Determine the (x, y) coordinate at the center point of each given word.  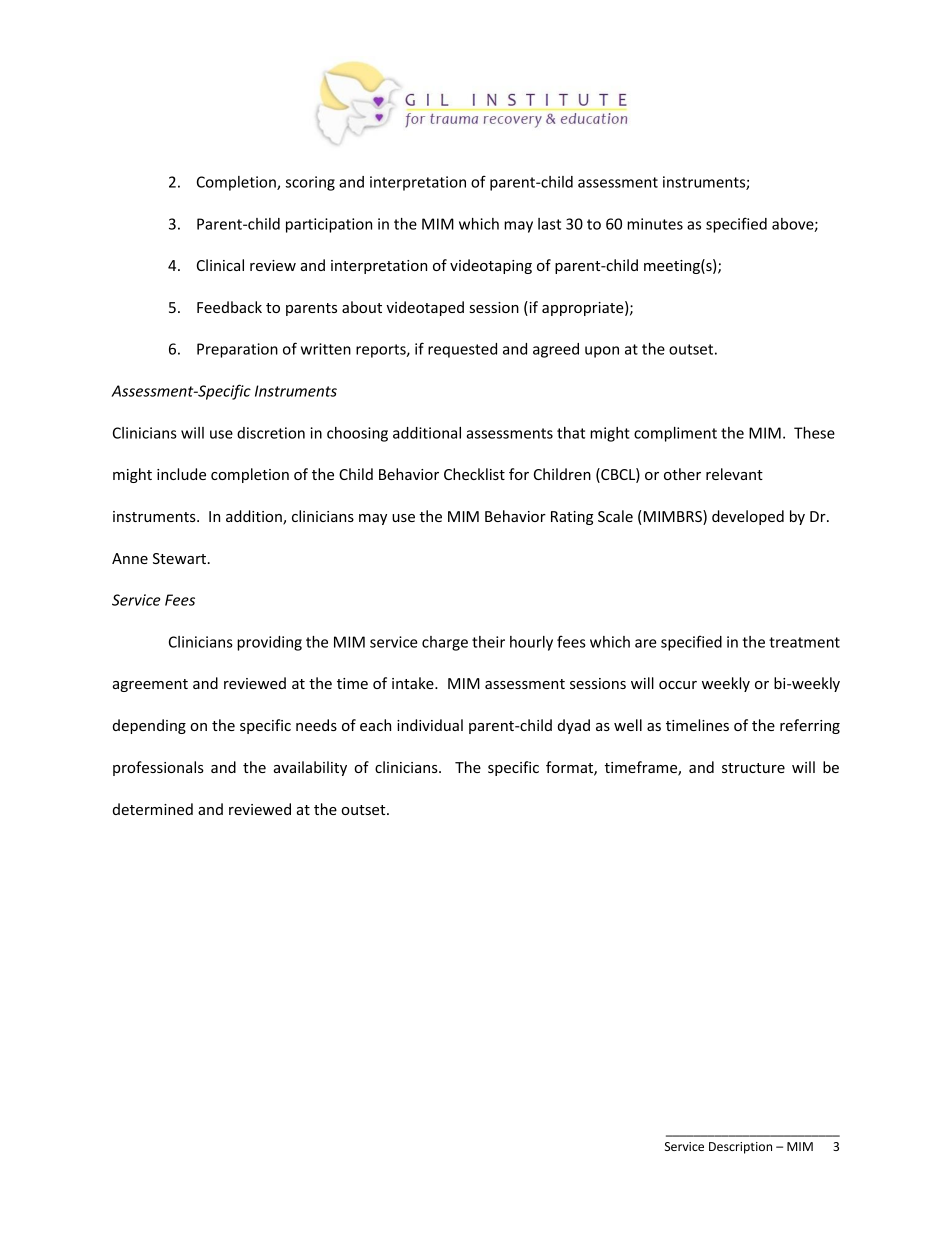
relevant (734, 474)
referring (810, 726)
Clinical (220, 265)
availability (310, 768)
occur (678, 685)
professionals (158, 768)
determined (153, 809)
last (549, 224)
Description (740, 1148)
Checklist (474, 474)
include (181, 474)
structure (753, 768)
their (488, 642)
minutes (655, 224)
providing (269, 643)
